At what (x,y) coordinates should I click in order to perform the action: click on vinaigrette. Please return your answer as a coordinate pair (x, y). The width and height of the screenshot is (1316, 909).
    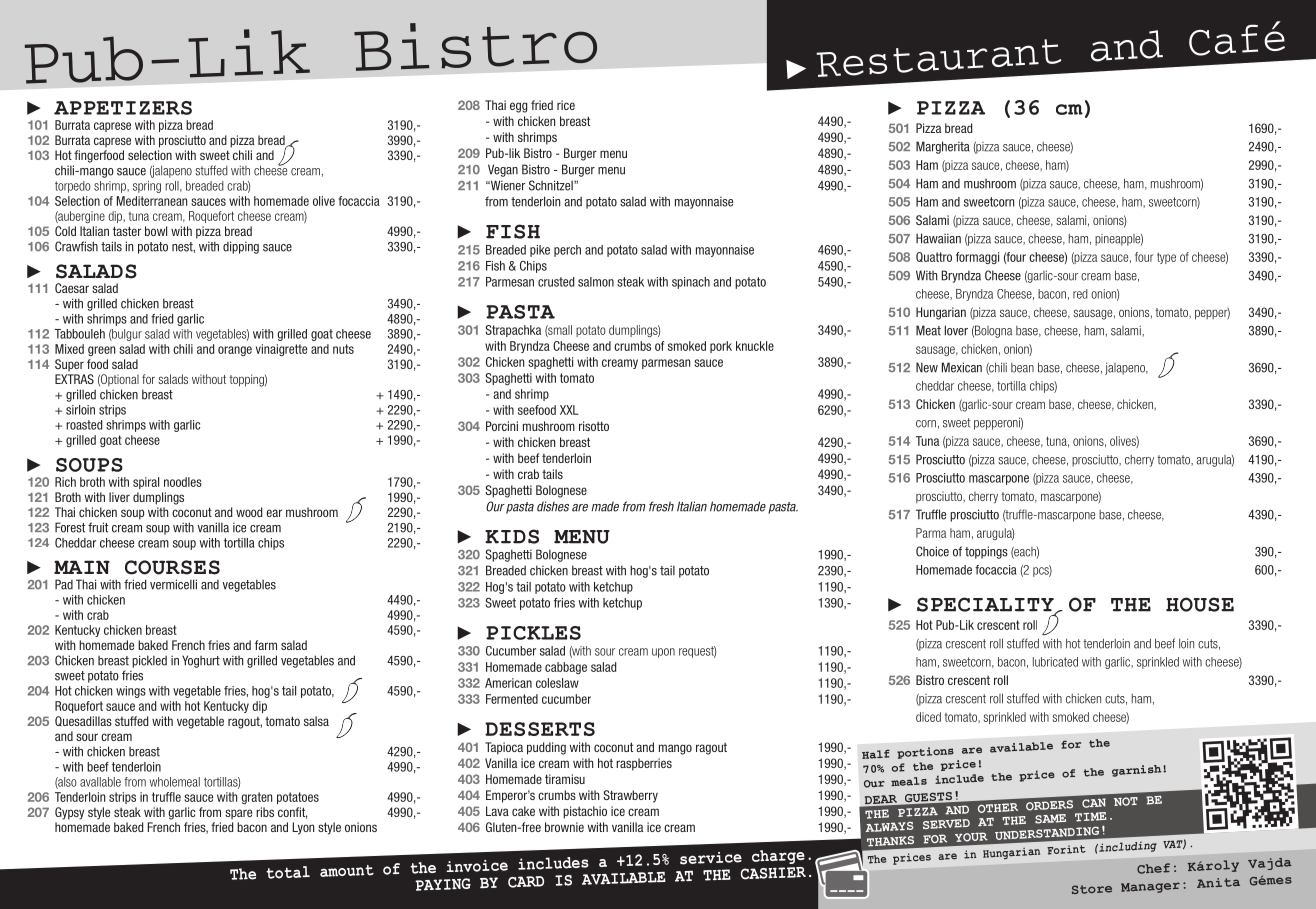
    Looking at the image, I should click on (281, 350).
